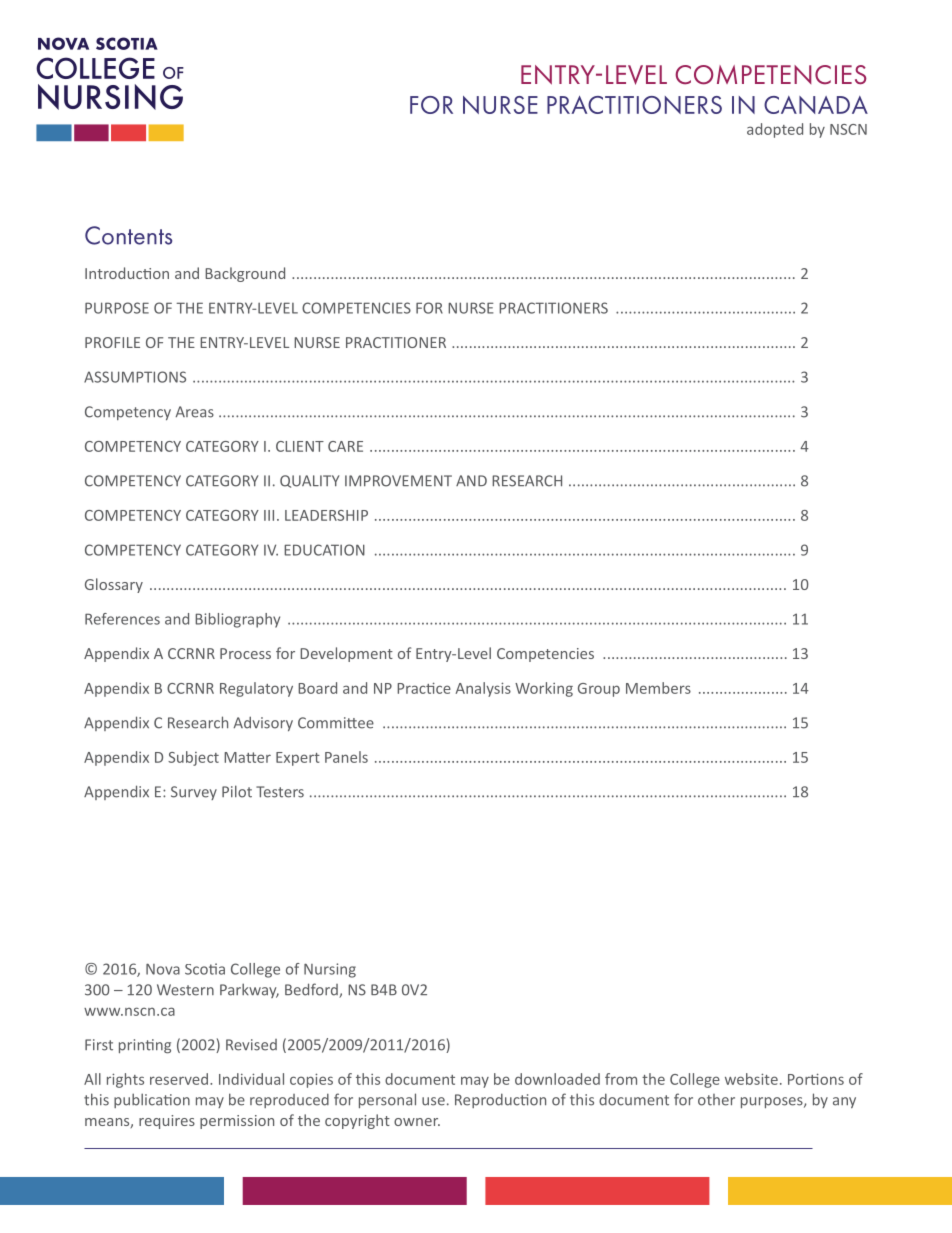 This screenshot has width=952, height=1233. Describe the element at coordinates (245, 274) in the screenshot. I see `Background` at that location.
